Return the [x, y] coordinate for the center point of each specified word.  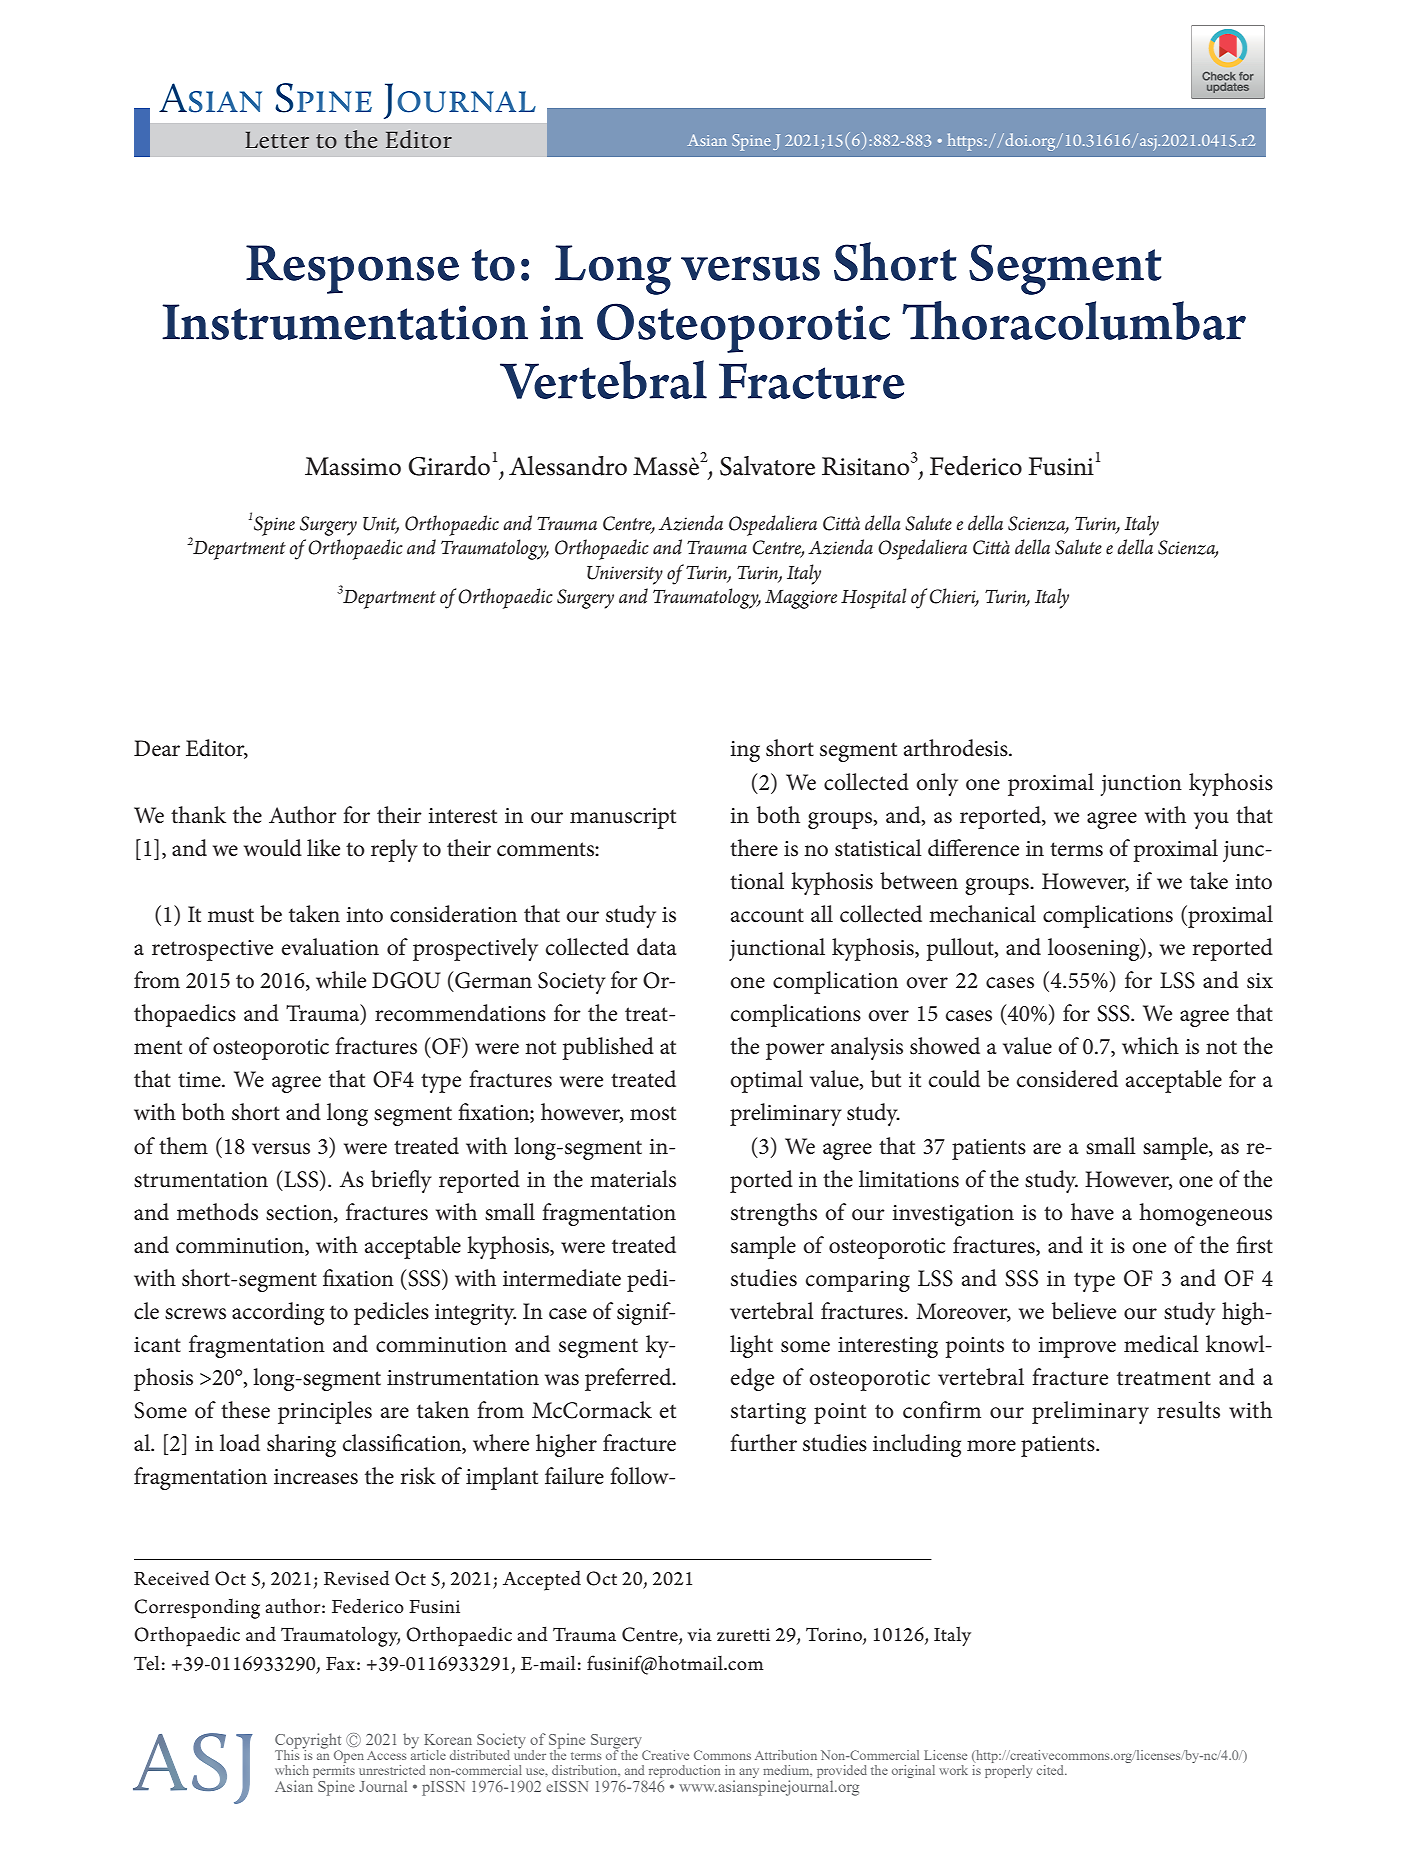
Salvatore [767, 466]
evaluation [330, 947]
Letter [277, 140]
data [657, 947]
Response [352, 269]
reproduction [684, 1771]
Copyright [308, 1742]
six [1260, 981]
